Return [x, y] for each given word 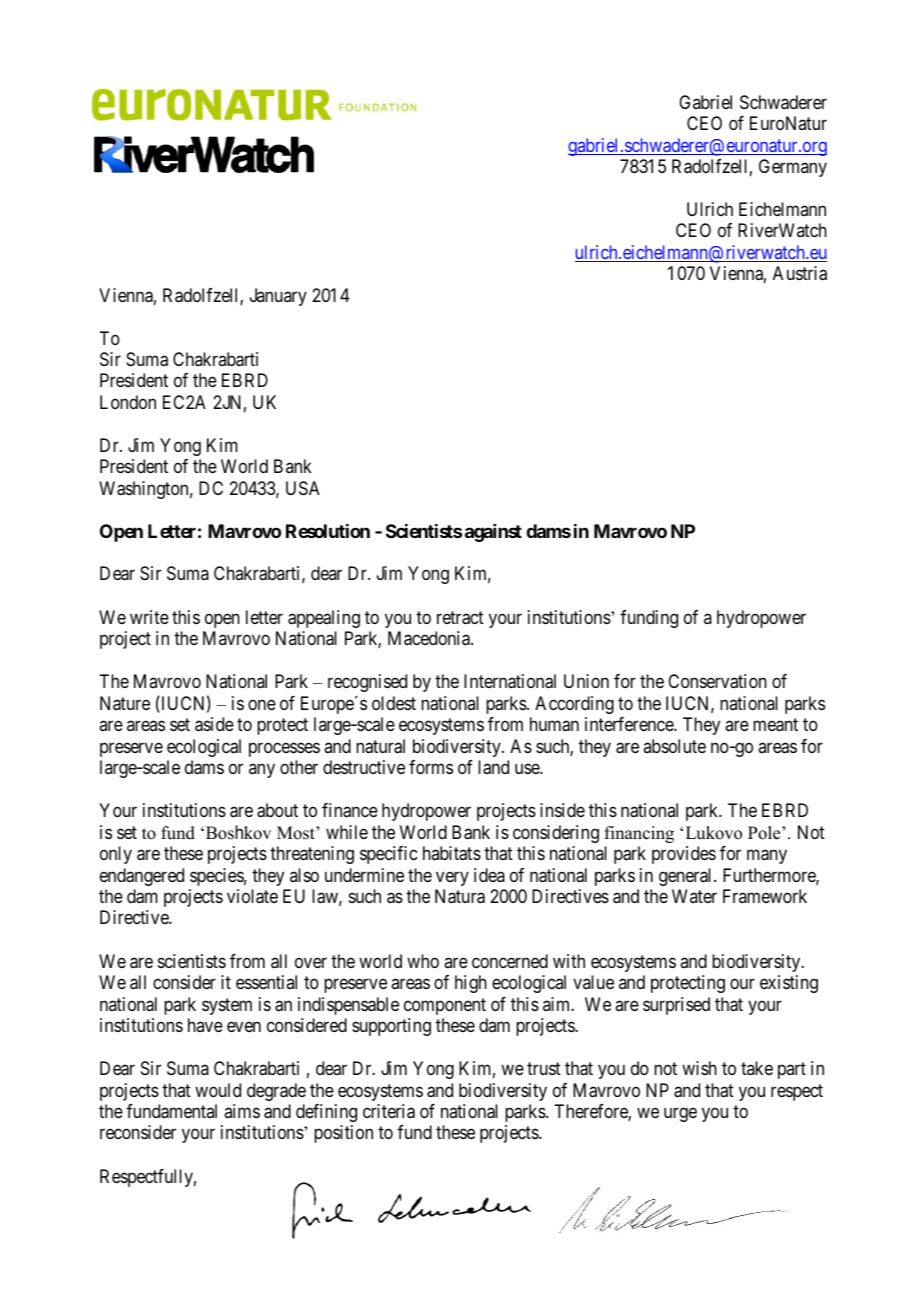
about [277, 810]
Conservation [717, 681]
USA [303, 488]
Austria [800, 273]
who [423, 961]
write [149, 617]
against [493, 533]
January [278, 297]
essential [266, 982]
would [218, 1090]
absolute [674, 746]
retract [460, 618]
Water [694, 896]
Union [586, 681]
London [128, 402]
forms [431, 767]
